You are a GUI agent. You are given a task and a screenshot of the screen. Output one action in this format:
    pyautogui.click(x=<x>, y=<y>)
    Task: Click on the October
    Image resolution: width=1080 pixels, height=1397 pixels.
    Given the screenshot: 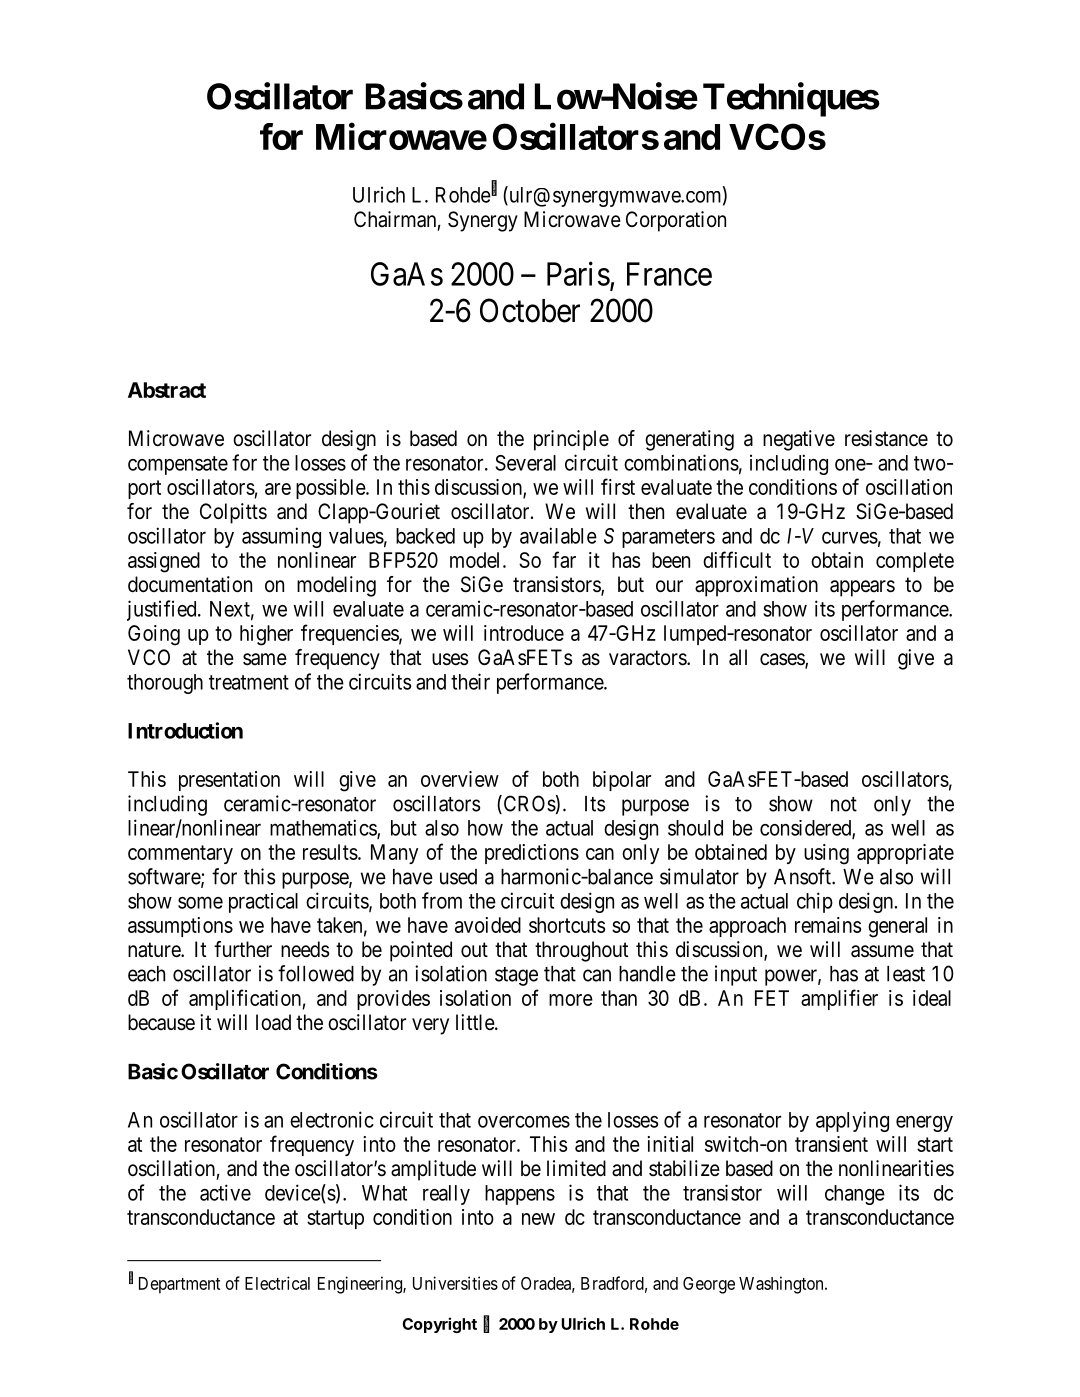 What is the action you would take?
    pyautogui.click(x=530, y=310)
